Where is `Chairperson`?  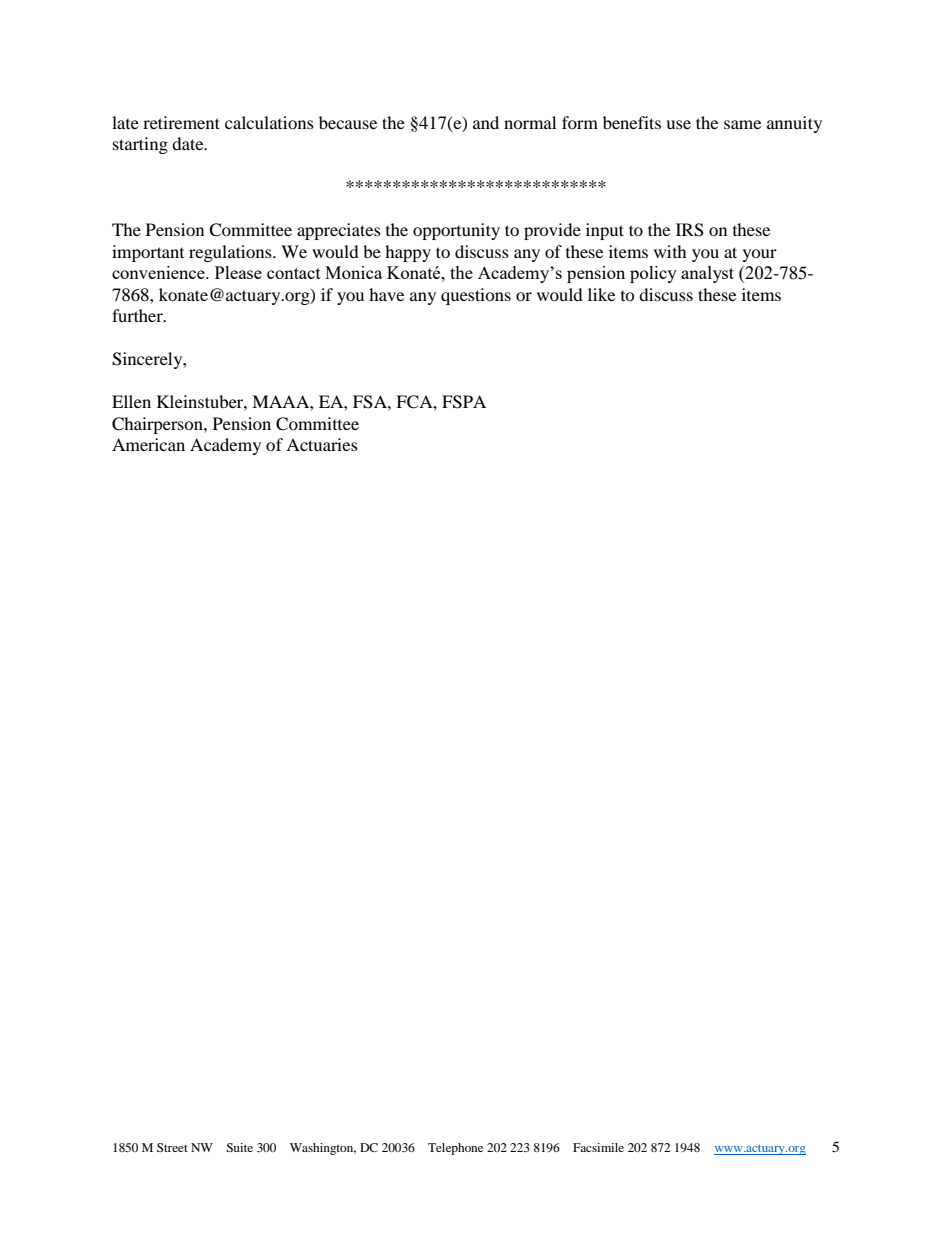 Chairperson is located at coordinates (158, 425).
